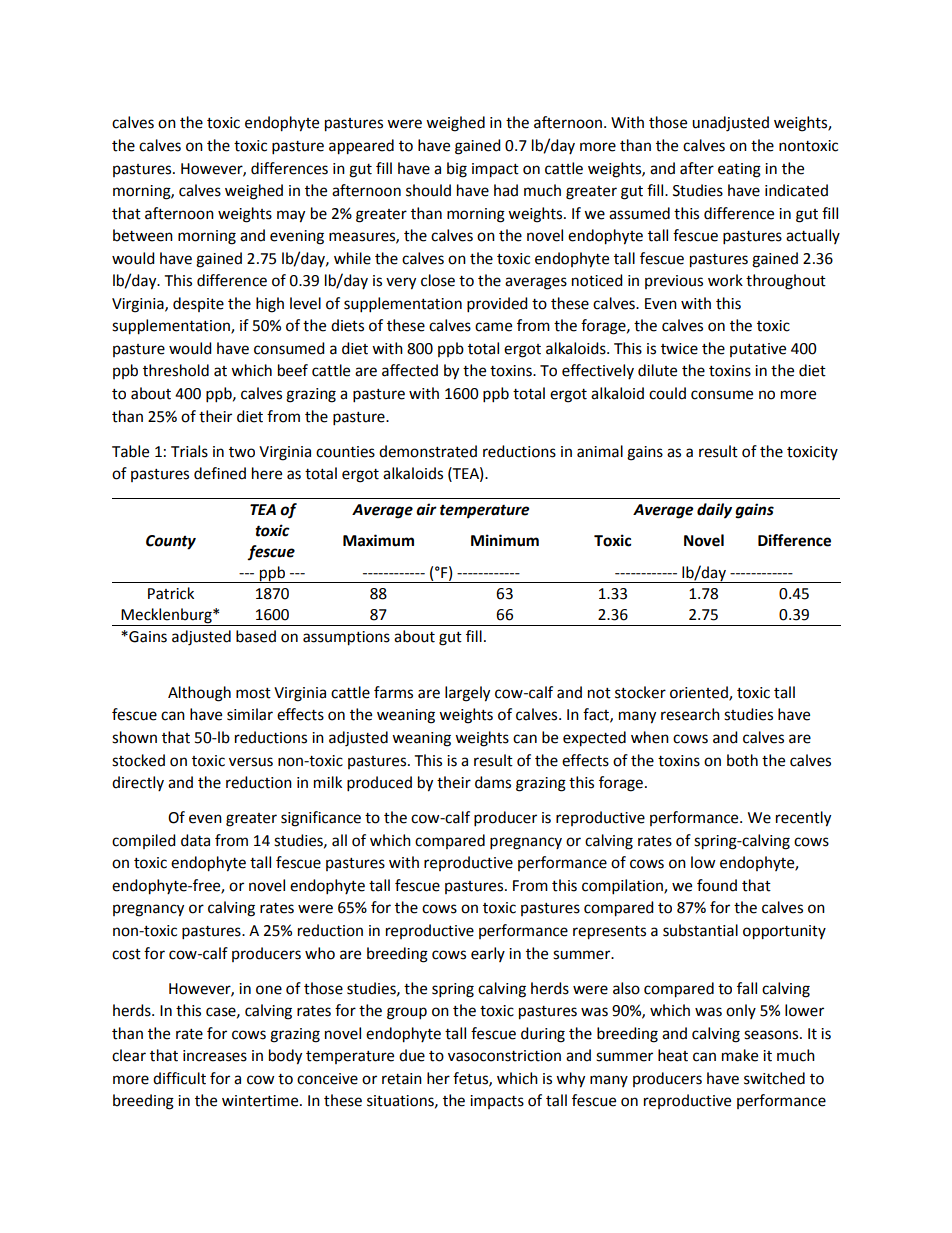  What do you see at coordinates (291, 216) in the page?
I see `may` at bounding box center [291, 216].
